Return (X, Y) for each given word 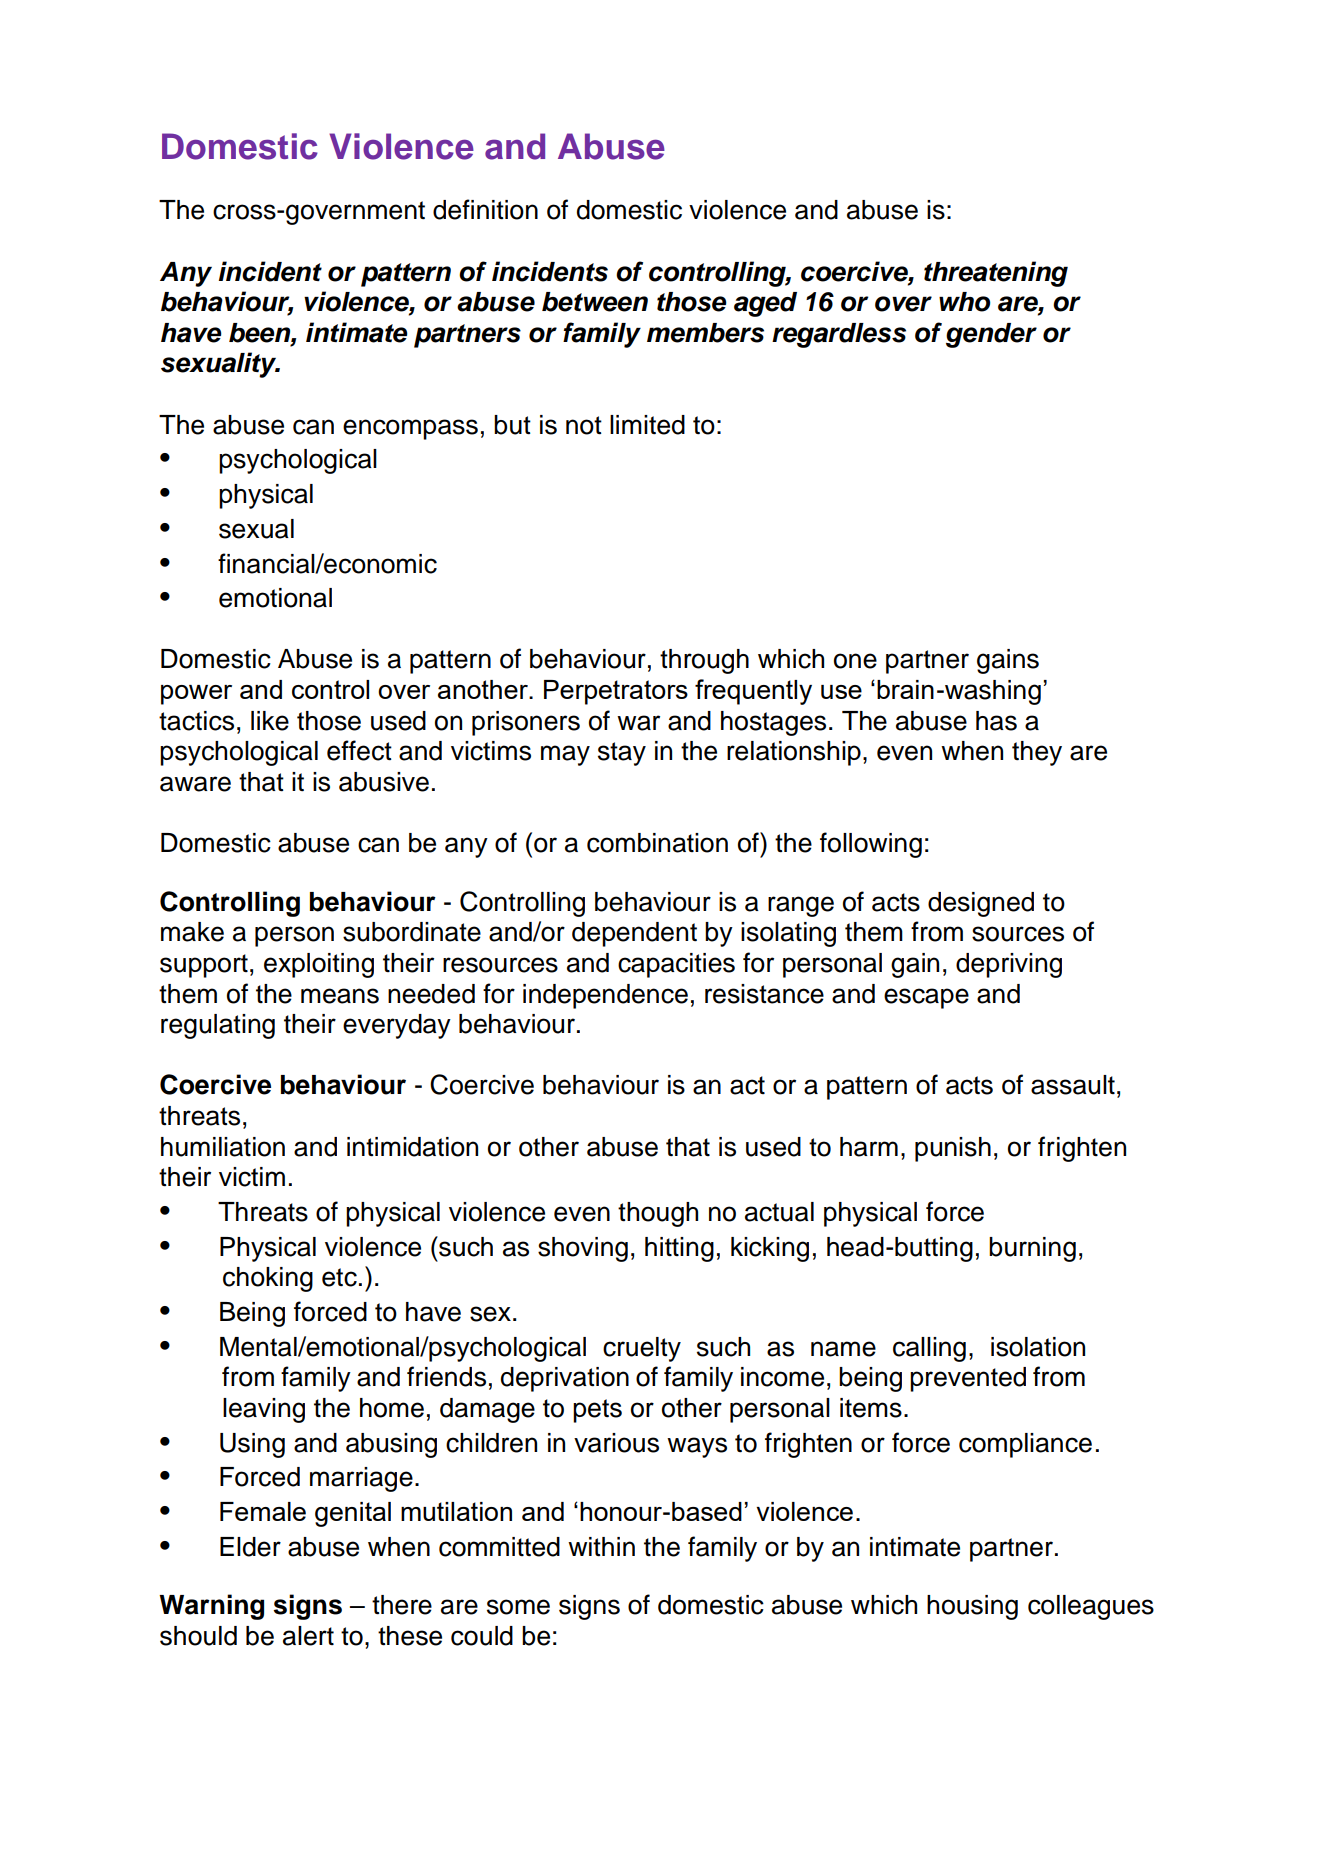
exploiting (319, 965)
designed (981, 904)
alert (308, 1636)
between (595, 302)
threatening (996, 274)
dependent (634, 934)
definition (485, 209)
